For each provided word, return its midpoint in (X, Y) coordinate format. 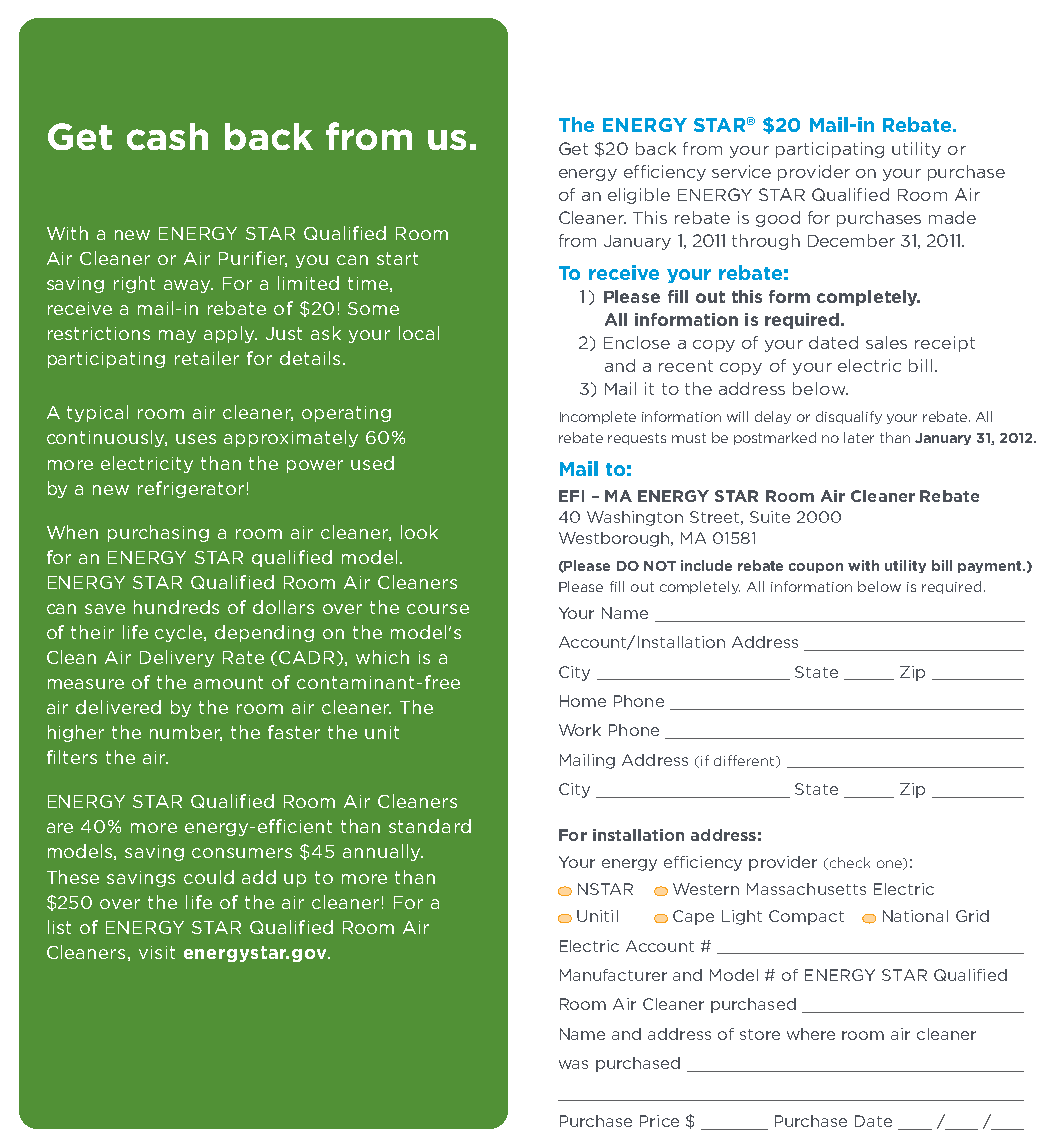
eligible (639, 196)
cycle (180, 633)
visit (157, 952)
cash (167, 136)
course (438, 609)
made (952, 217)
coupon (816, 568)
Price (659, 1121)
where (811, 1034)
